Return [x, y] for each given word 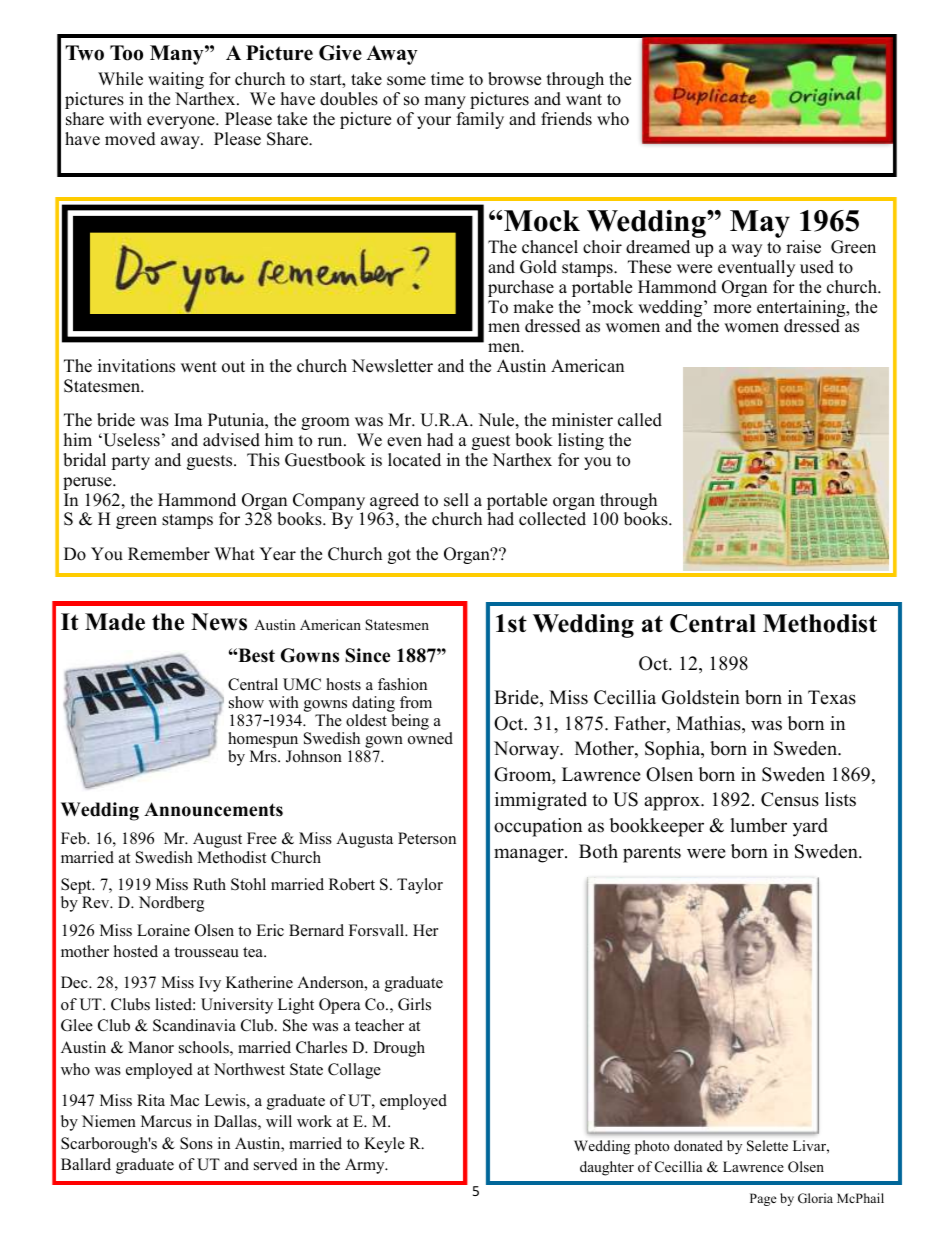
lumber [758, 825]
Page [763, 1199]
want [584, 99]
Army [366, 1166]
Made [115, 622]
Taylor [420, 886]
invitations [136, 366]
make [533, 307]
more [732, 309]
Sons [196, 1143]
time [447, 79]
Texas [832, 697]
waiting [176, 80]
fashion [402, 684]
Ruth [209, 884]
